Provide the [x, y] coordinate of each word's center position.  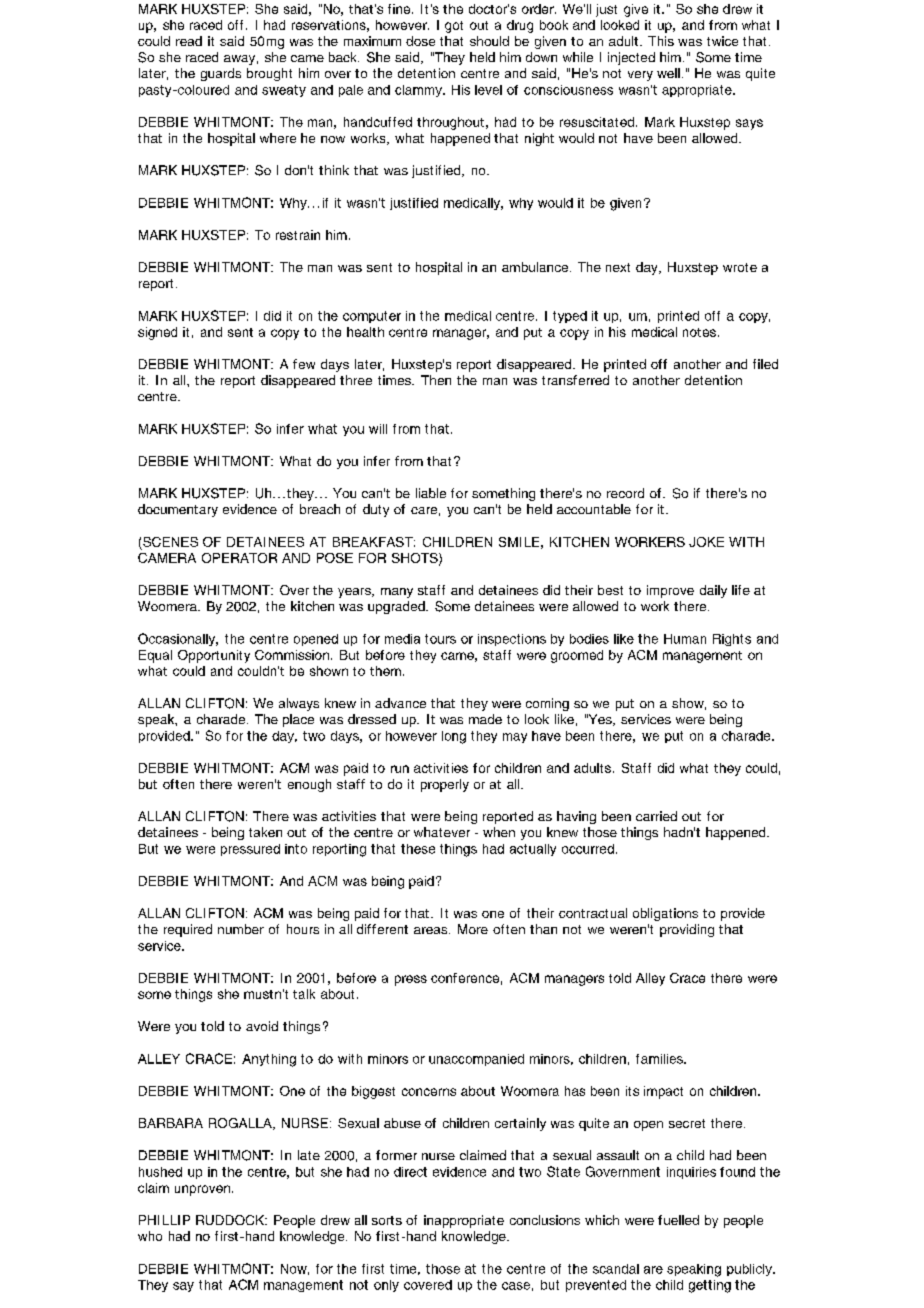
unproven [202, 1190]
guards [221, 74]
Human [685, 639]
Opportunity [214, 656]
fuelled [678, 1220]
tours [440, 639]
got [454, 27]
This [661, 41]
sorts [387, 1220]
